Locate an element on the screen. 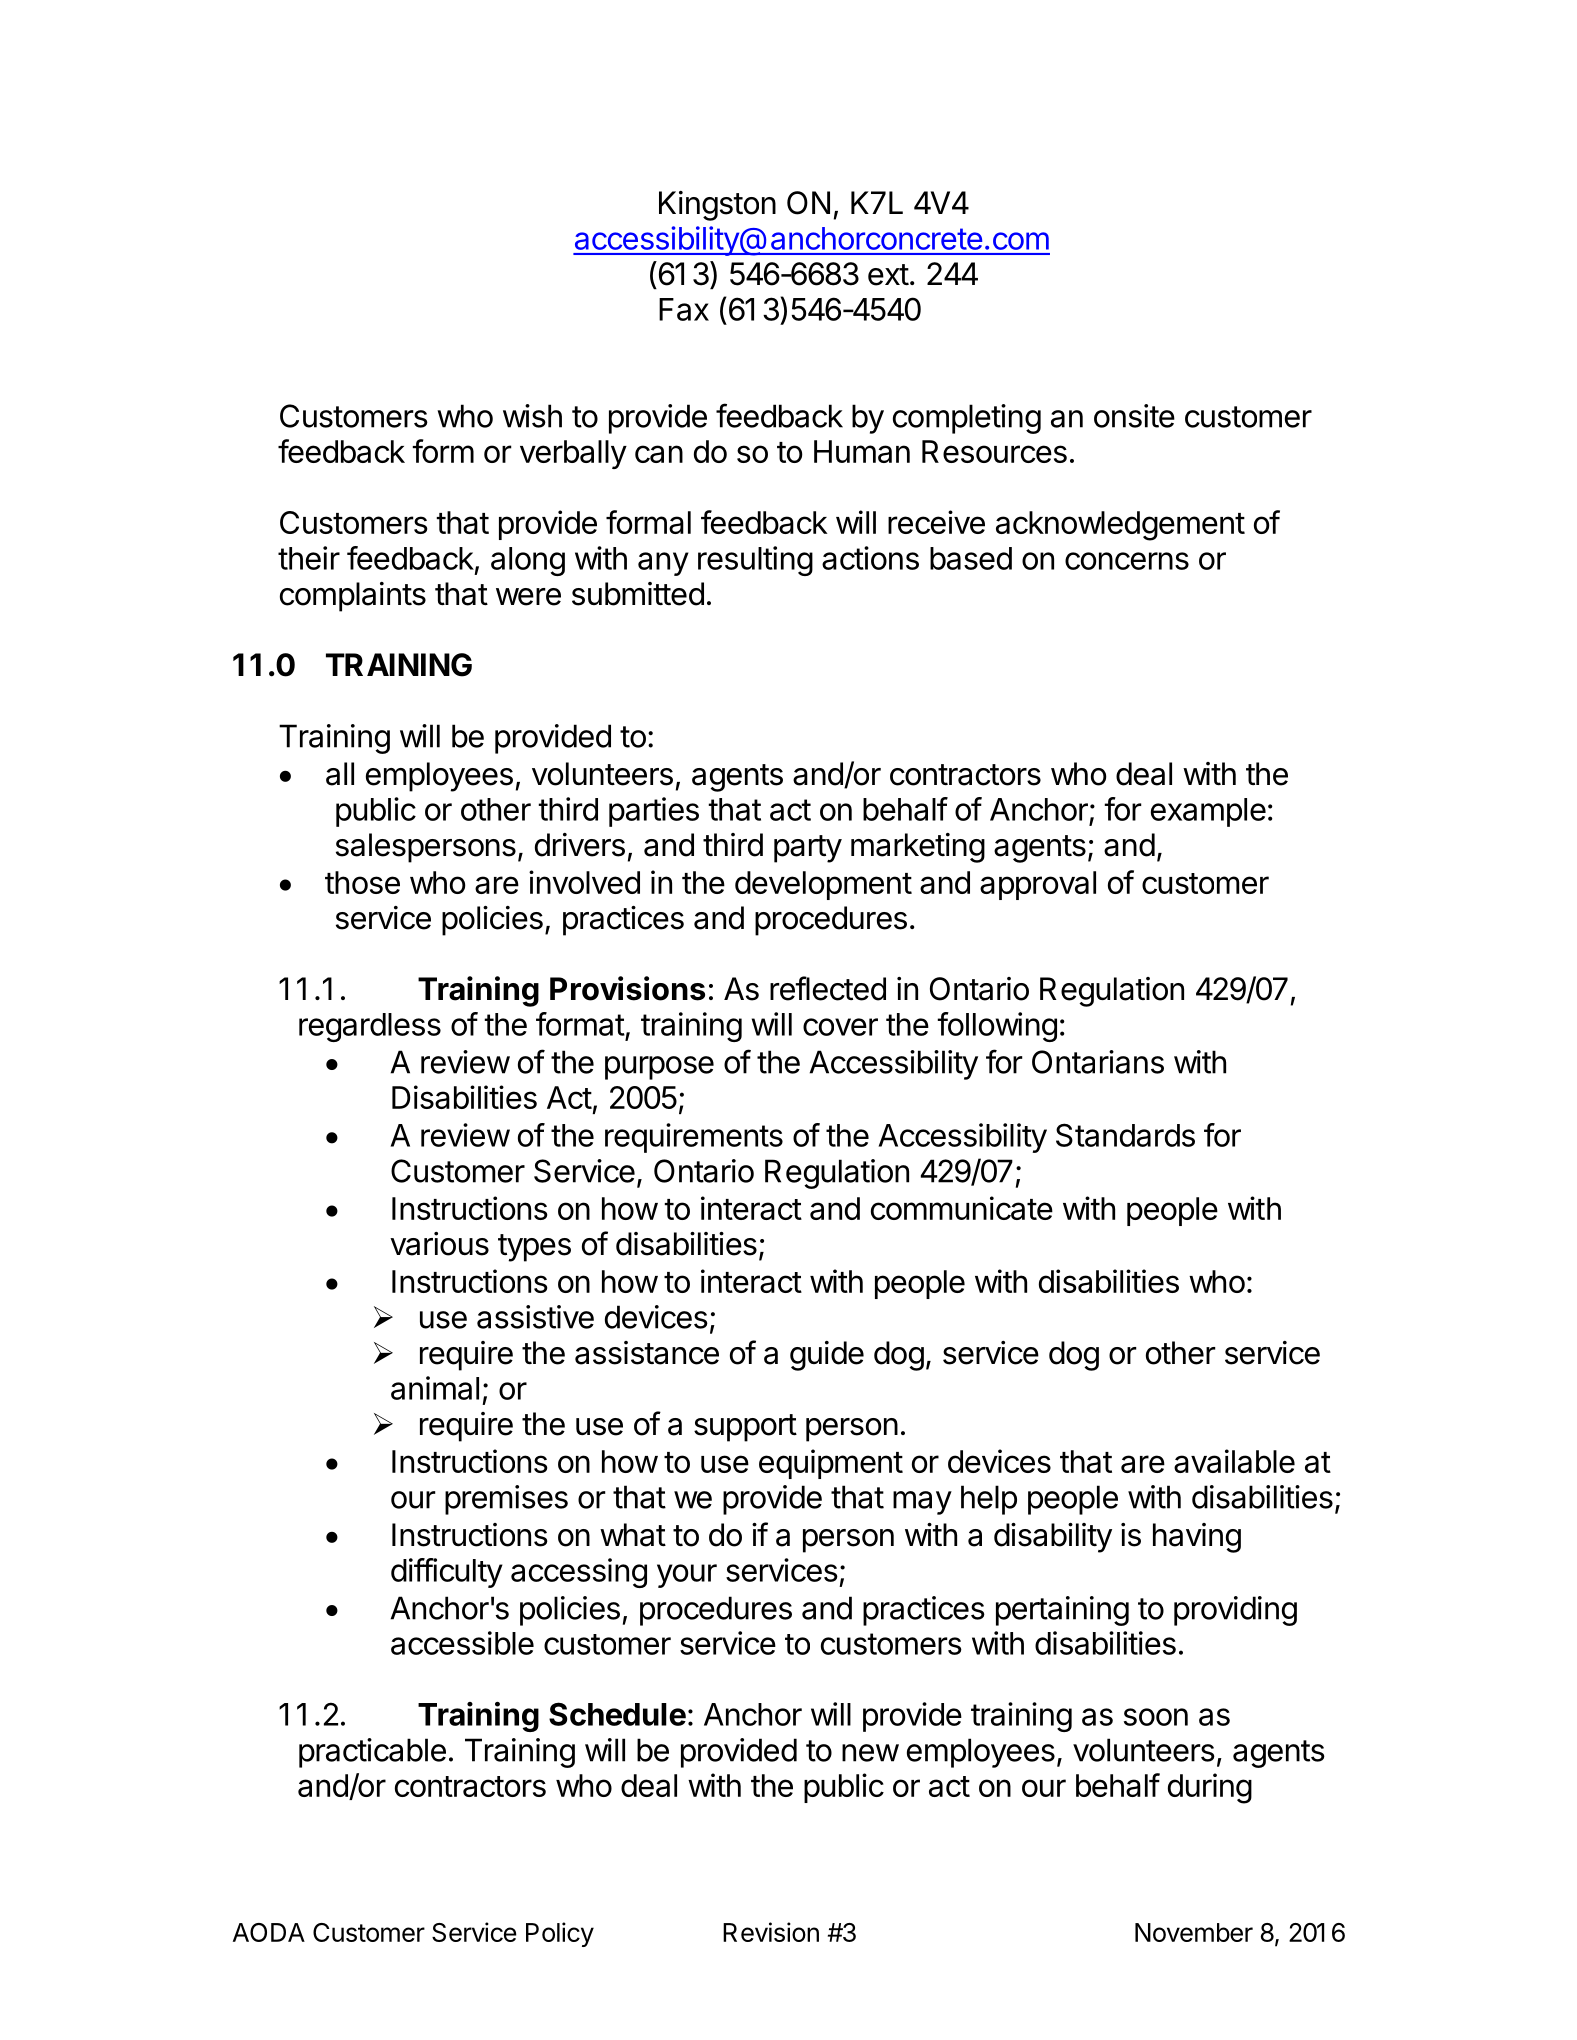 The width and height of the screenshot is (1577, 2040). concerns is located at coordinates (1127, 561).
